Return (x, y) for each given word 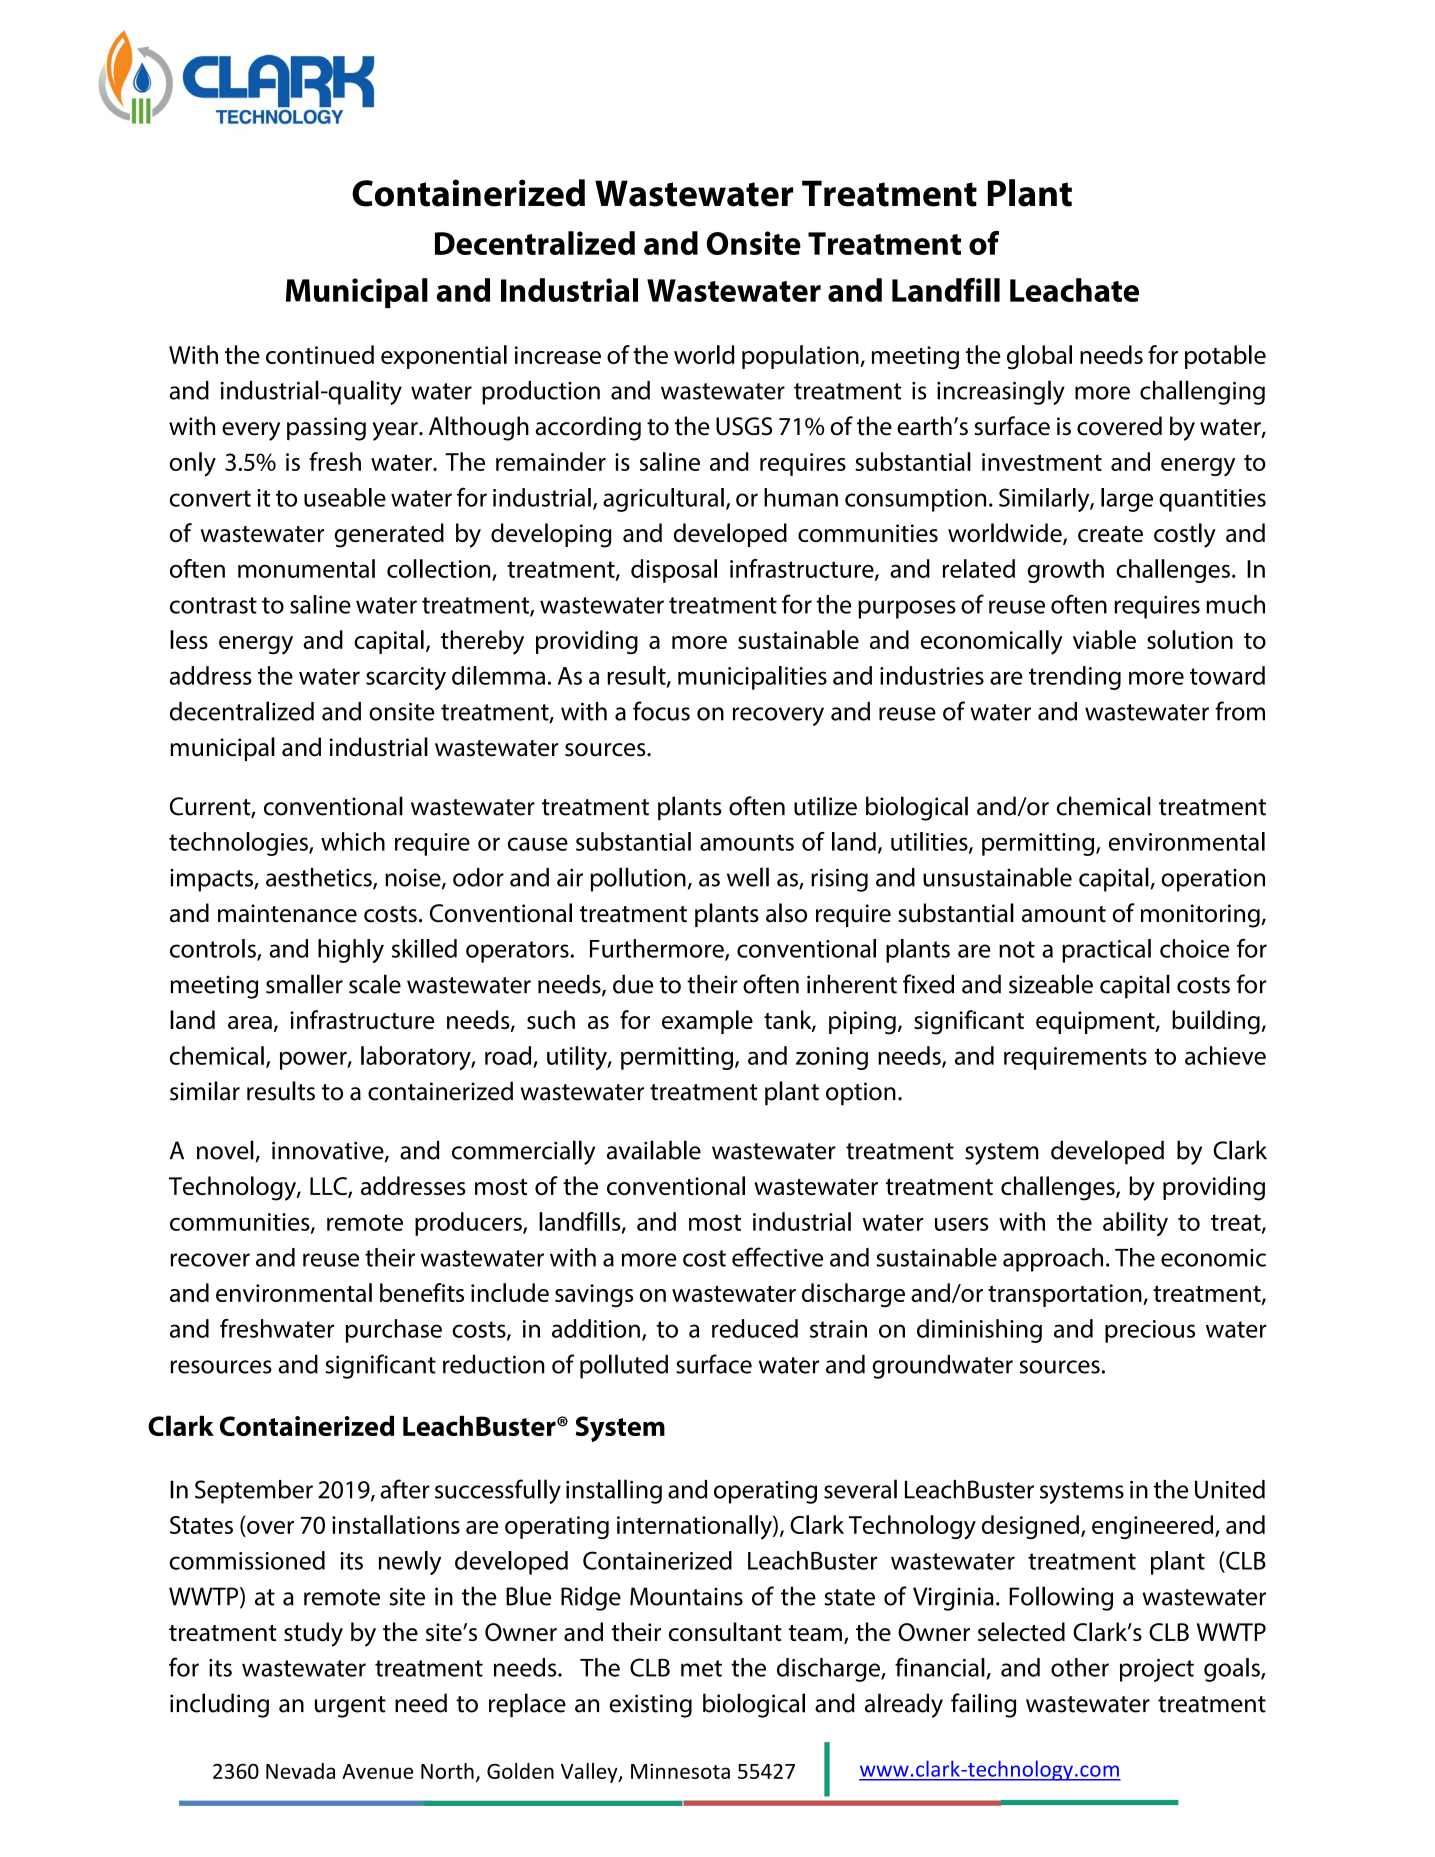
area (250, 1022)
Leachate (1074, 290)
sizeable (1051, 984)
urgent (350, 1707)
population (801, 357)
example (707, 1022)
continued (320, 354)
